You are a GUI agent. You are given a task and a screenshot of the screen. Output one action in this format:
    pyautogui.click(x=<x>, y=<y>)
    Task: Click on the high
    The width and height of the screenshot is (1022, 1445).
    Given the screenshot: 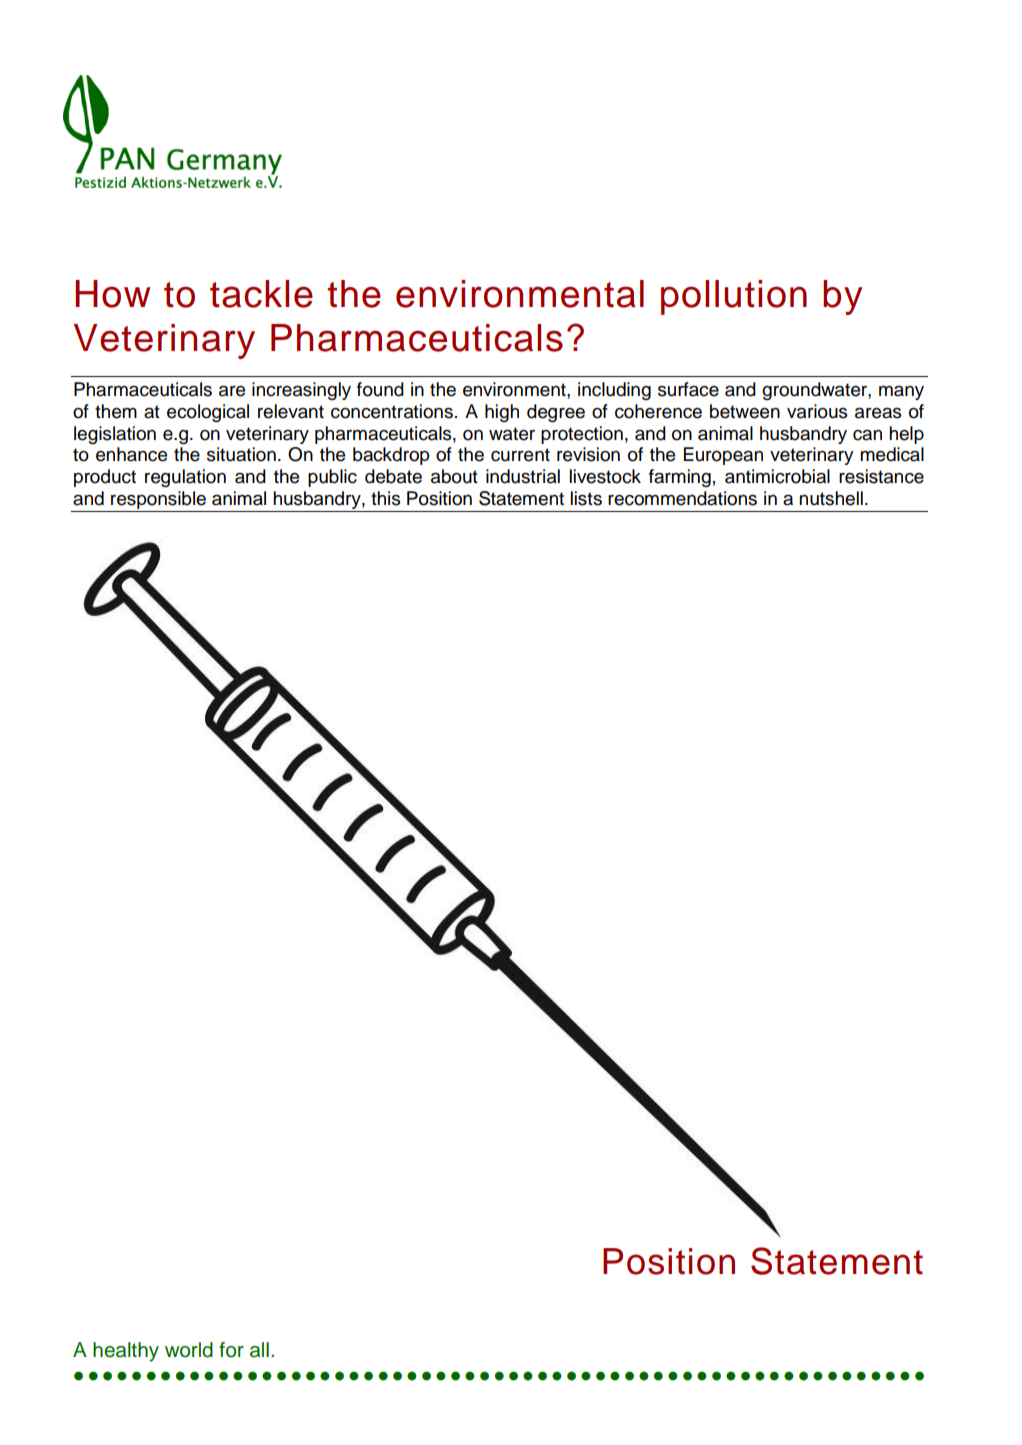 What is the action you would take?
    pyautogui.click(x=502, y=413)
